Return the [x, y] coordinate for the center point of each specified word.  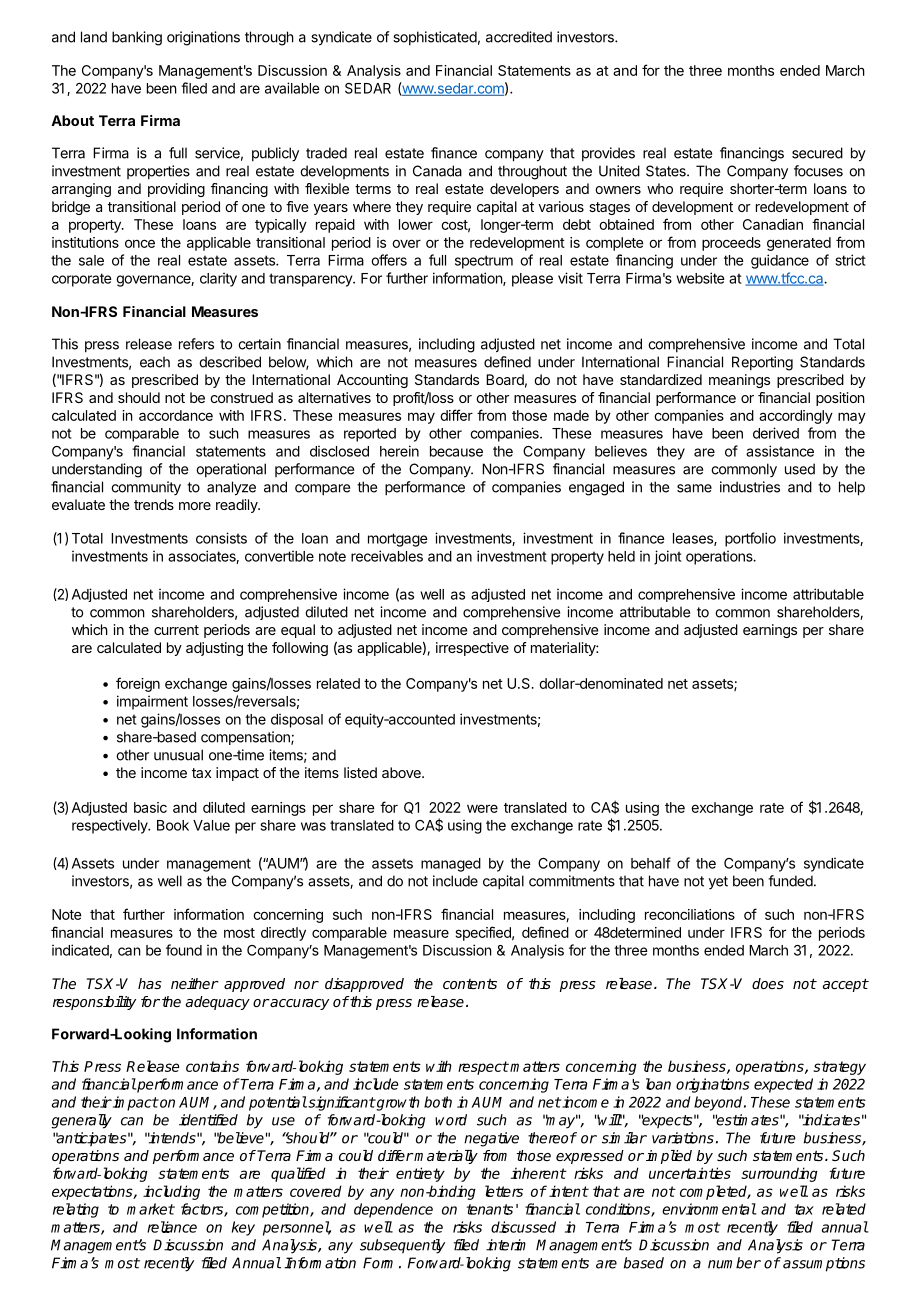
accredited [519, 37]
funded [790, 881]
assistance [780, 451]
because [456, 451]
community [146, 488]
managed [451, 865]
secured [817, 153]
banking [137, 38]
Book [173, 825]
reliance [172, 1227]
